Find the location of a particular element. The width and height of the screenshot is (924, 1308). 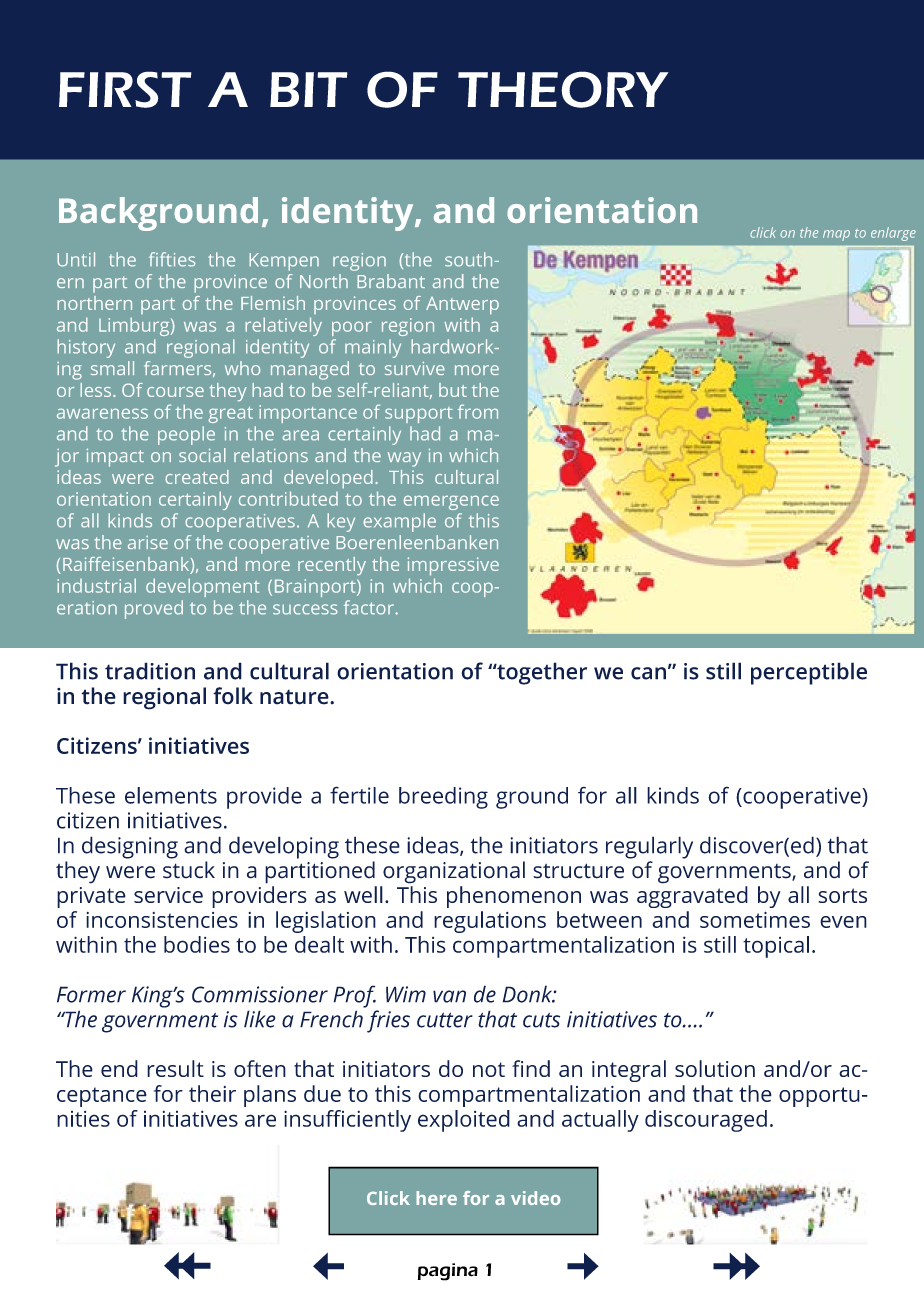

theory is located at coordinates (563, 89).
